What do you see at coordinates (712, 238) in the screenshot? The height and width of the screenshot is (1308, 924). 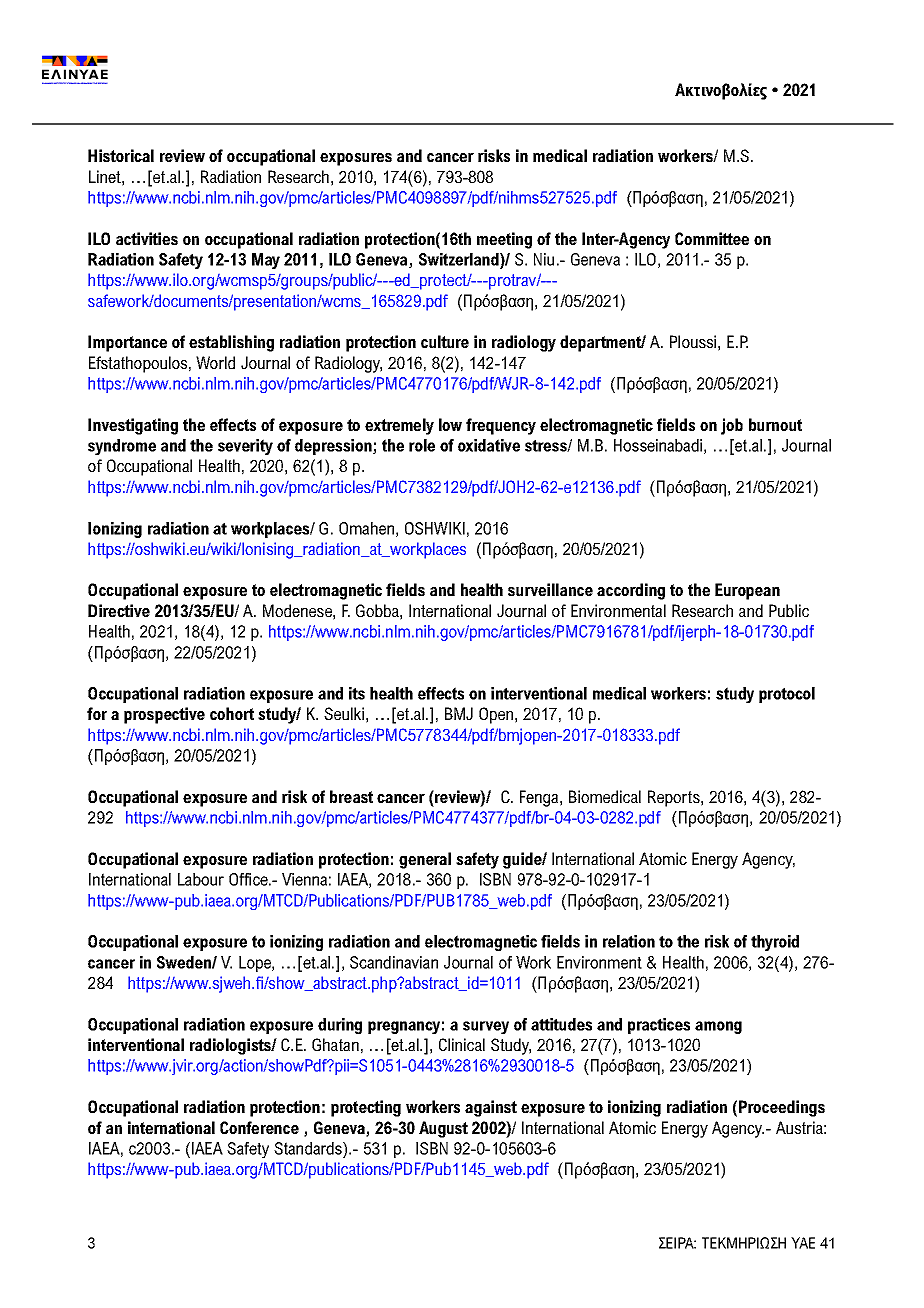 I see `Committee` at bounding box center [712, 238].
